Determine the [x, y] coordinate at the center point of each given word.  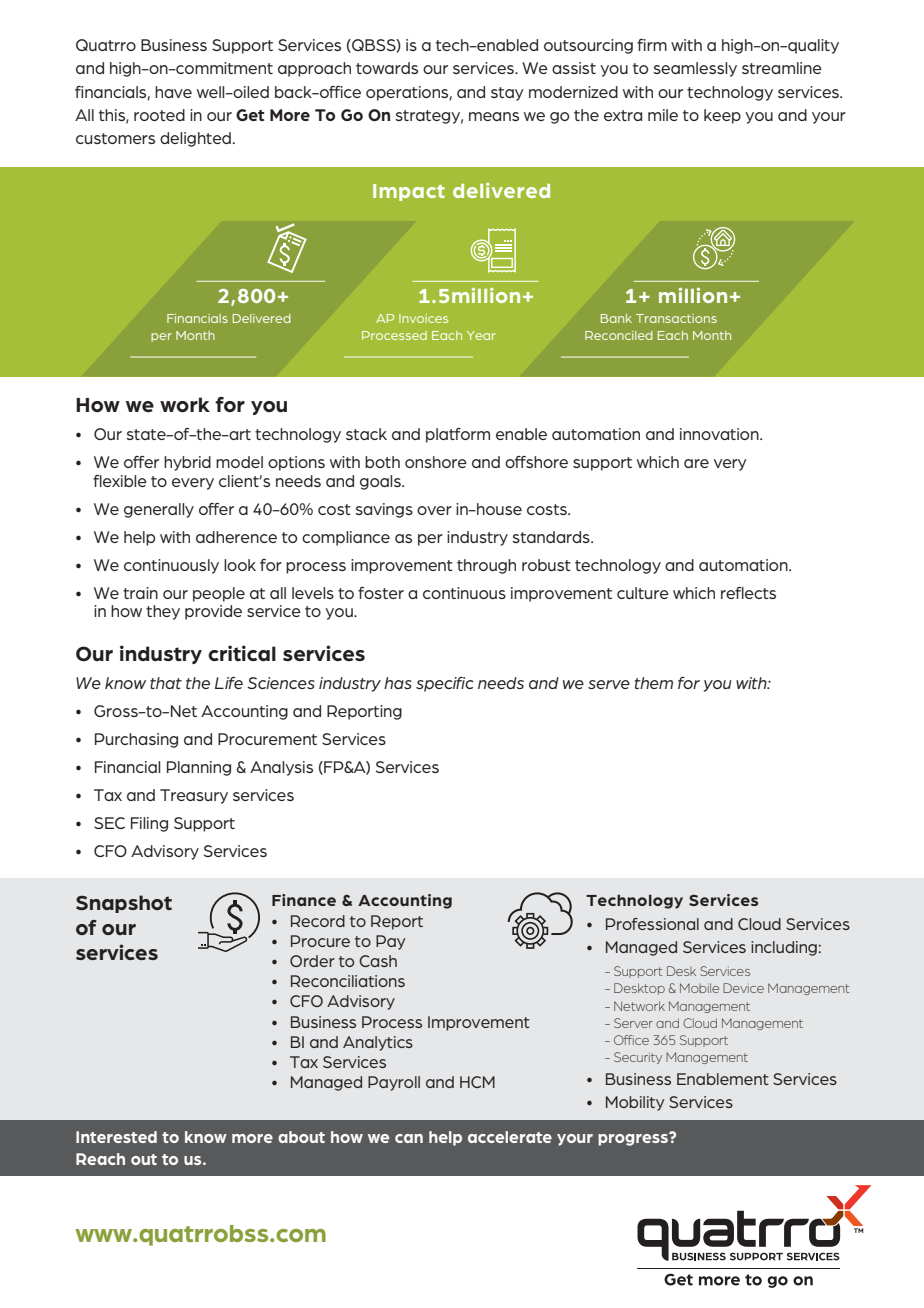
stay [507, 94]
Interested [116, 1137]
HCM [477, 1082]
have [173, 92]
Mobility [635, 1103]
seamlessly [695, 69]
